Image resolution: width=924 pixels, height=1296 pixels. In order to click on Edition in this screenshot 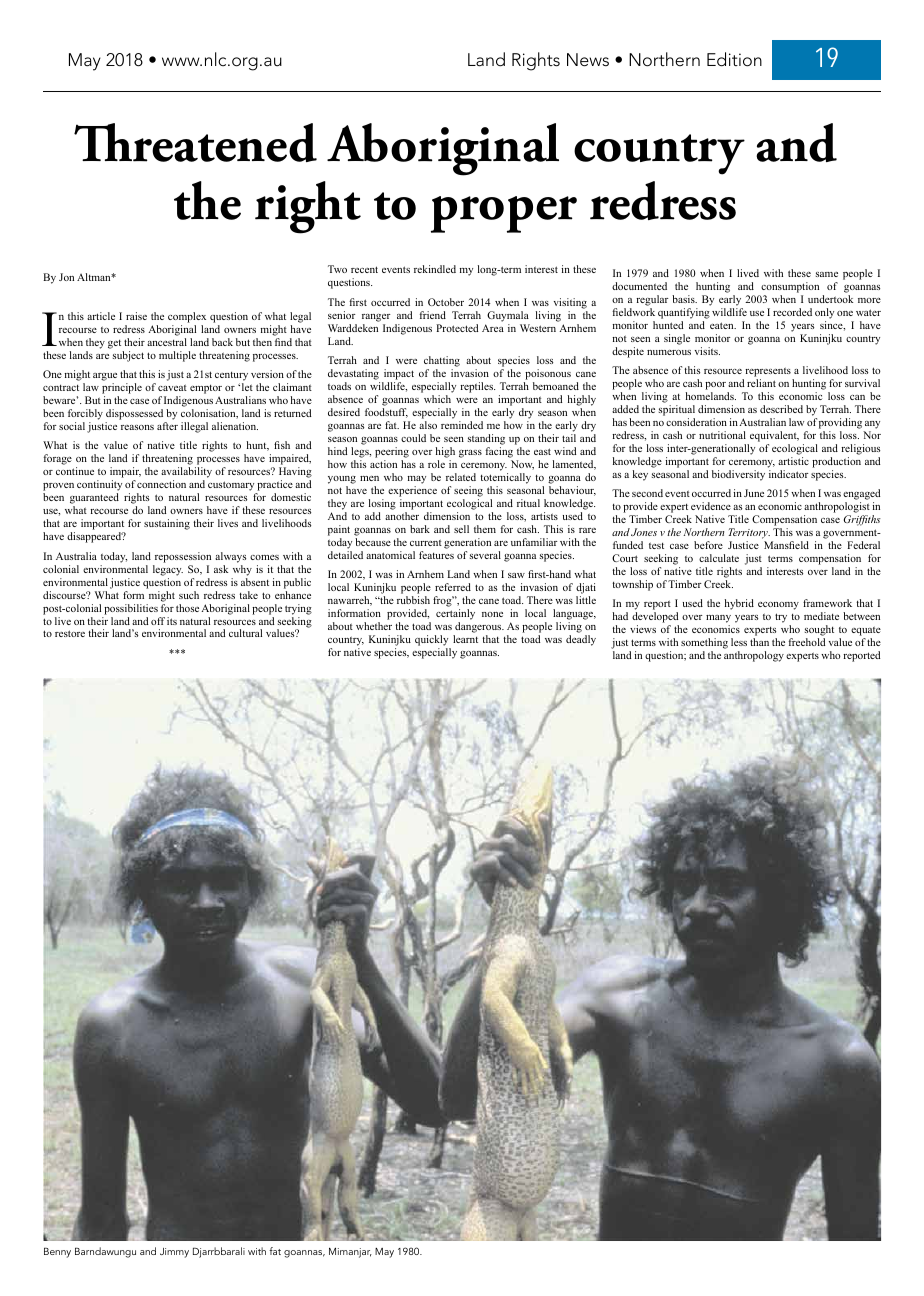, I will do `click(734, 59)`.
